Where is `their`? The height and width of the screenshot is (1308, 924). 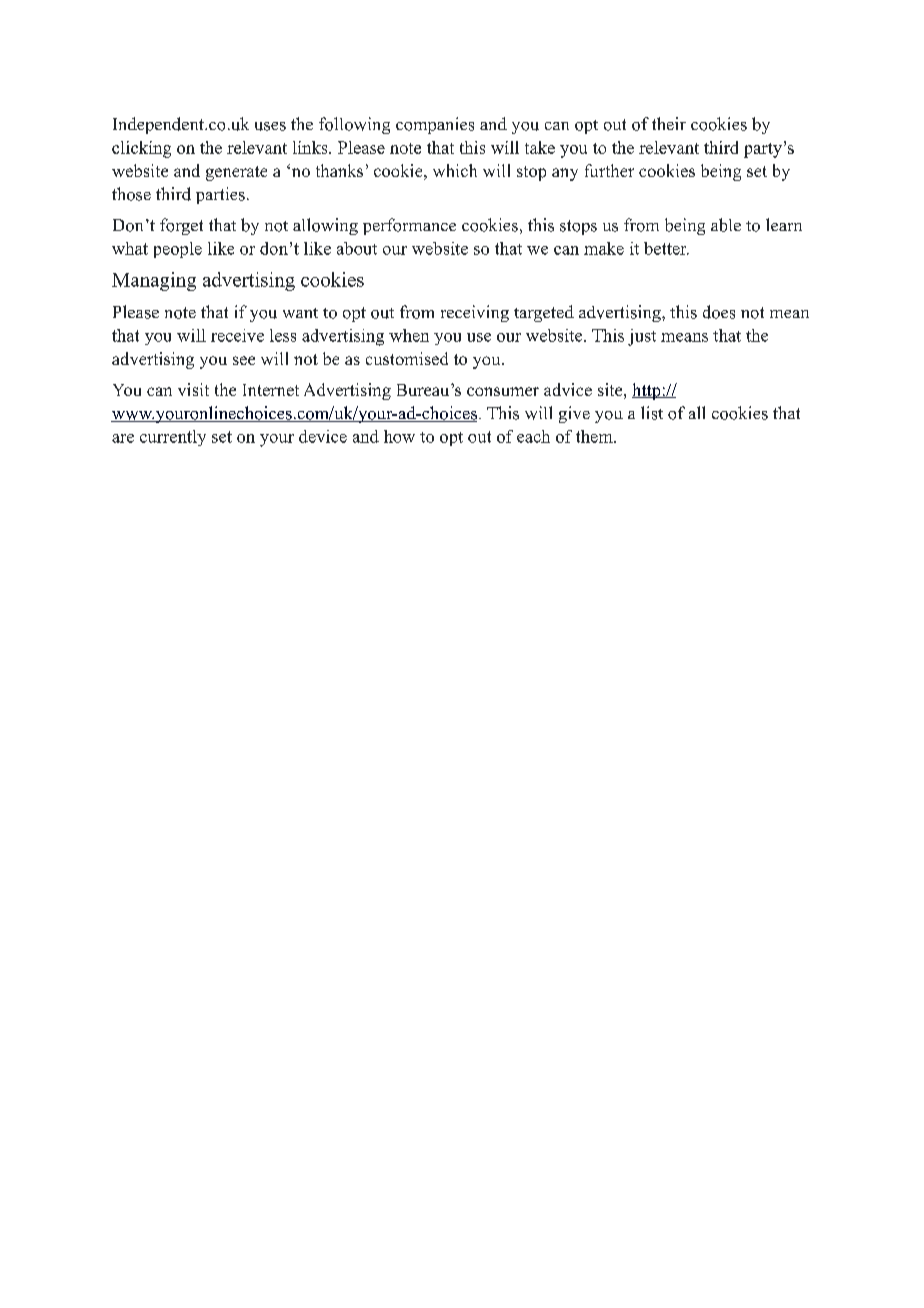
their is located at coordinates (669, 123).
